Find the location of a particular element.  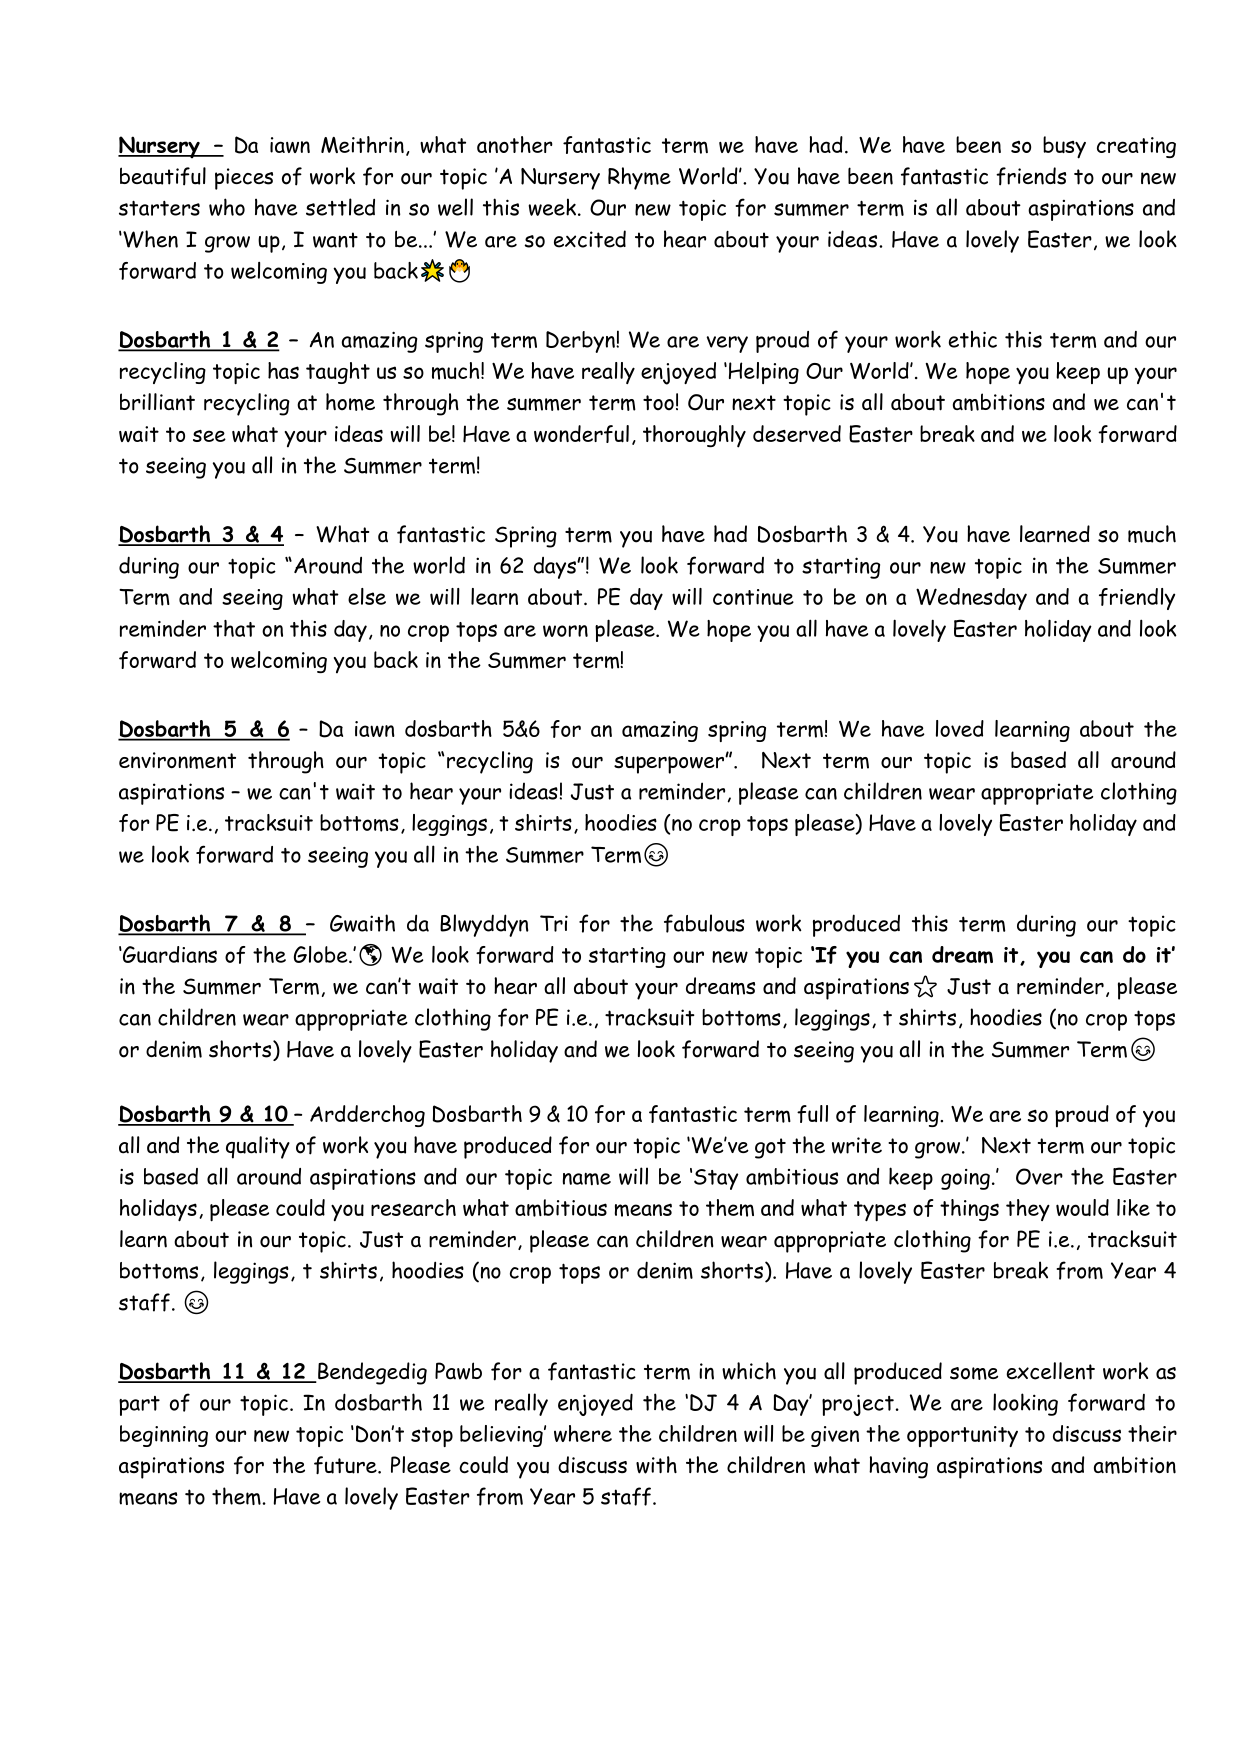

that is located at coordinates (234, 628).
